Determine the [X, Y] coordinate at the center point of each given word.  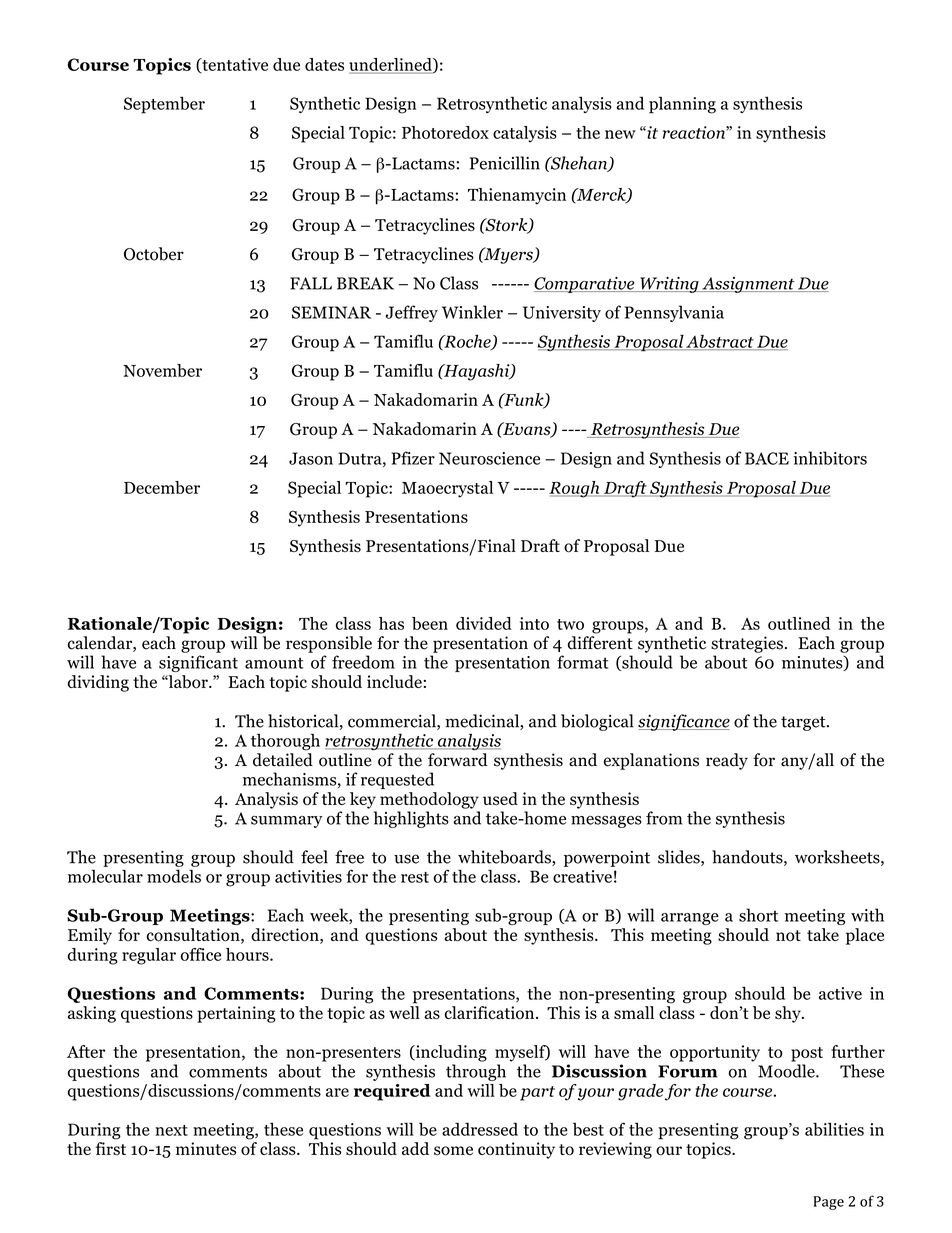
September [164, 105]
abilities [834, 1129]
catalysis [525, 134]
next [171, 1130]
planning [682, 105]
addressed [480, 1129]
